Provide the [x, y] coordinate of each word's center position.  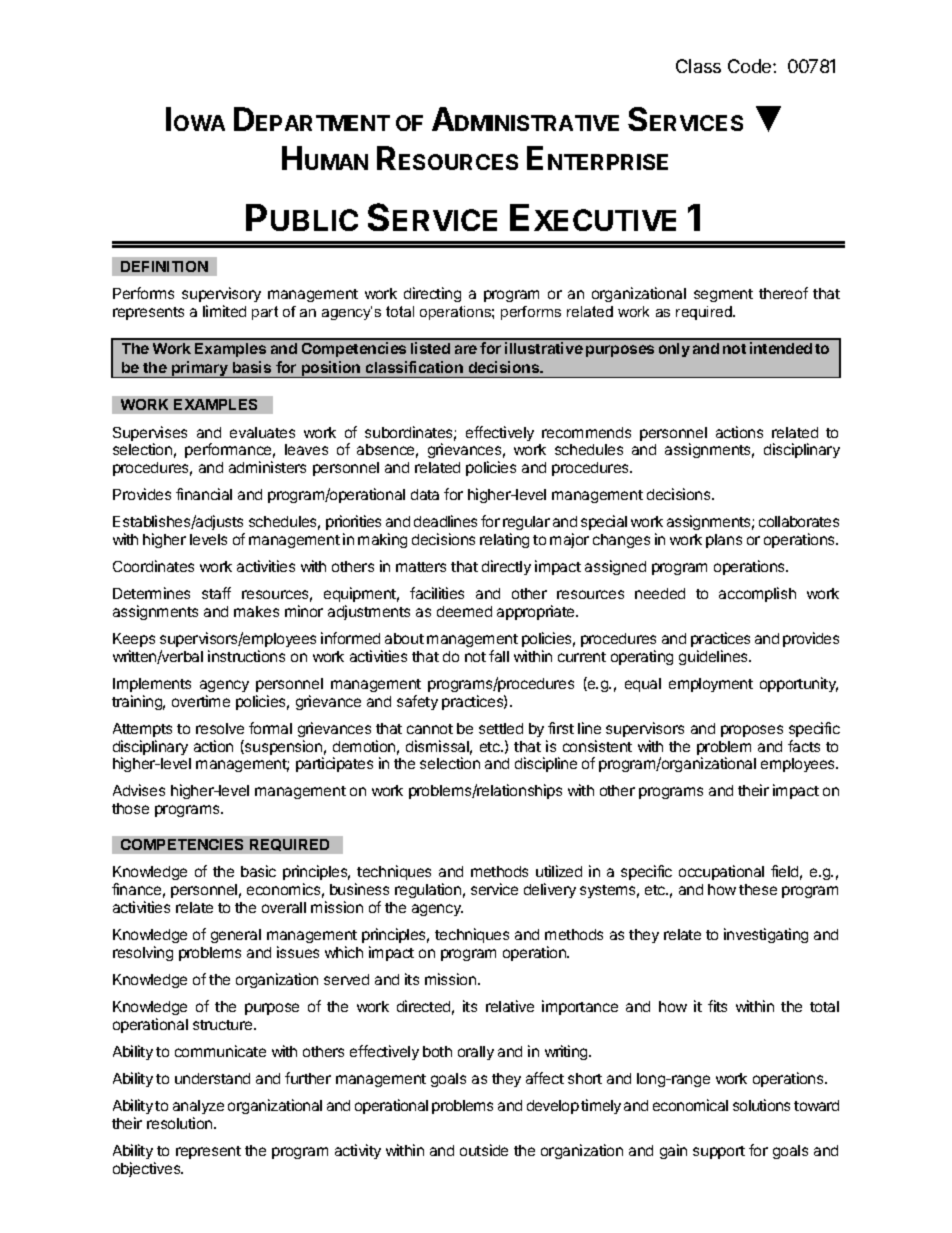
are [466, 349]
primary [200, 369]
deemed [464, 611]
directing [432, 294]
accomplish [757, 594]
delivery [550, 890]
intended [781, 348]
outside [484, 1150]
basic [258, 871]
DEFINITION [164, 266]
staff [216, 593]
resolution [181, 1123]
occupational [721, 872]
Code [751, 66]
